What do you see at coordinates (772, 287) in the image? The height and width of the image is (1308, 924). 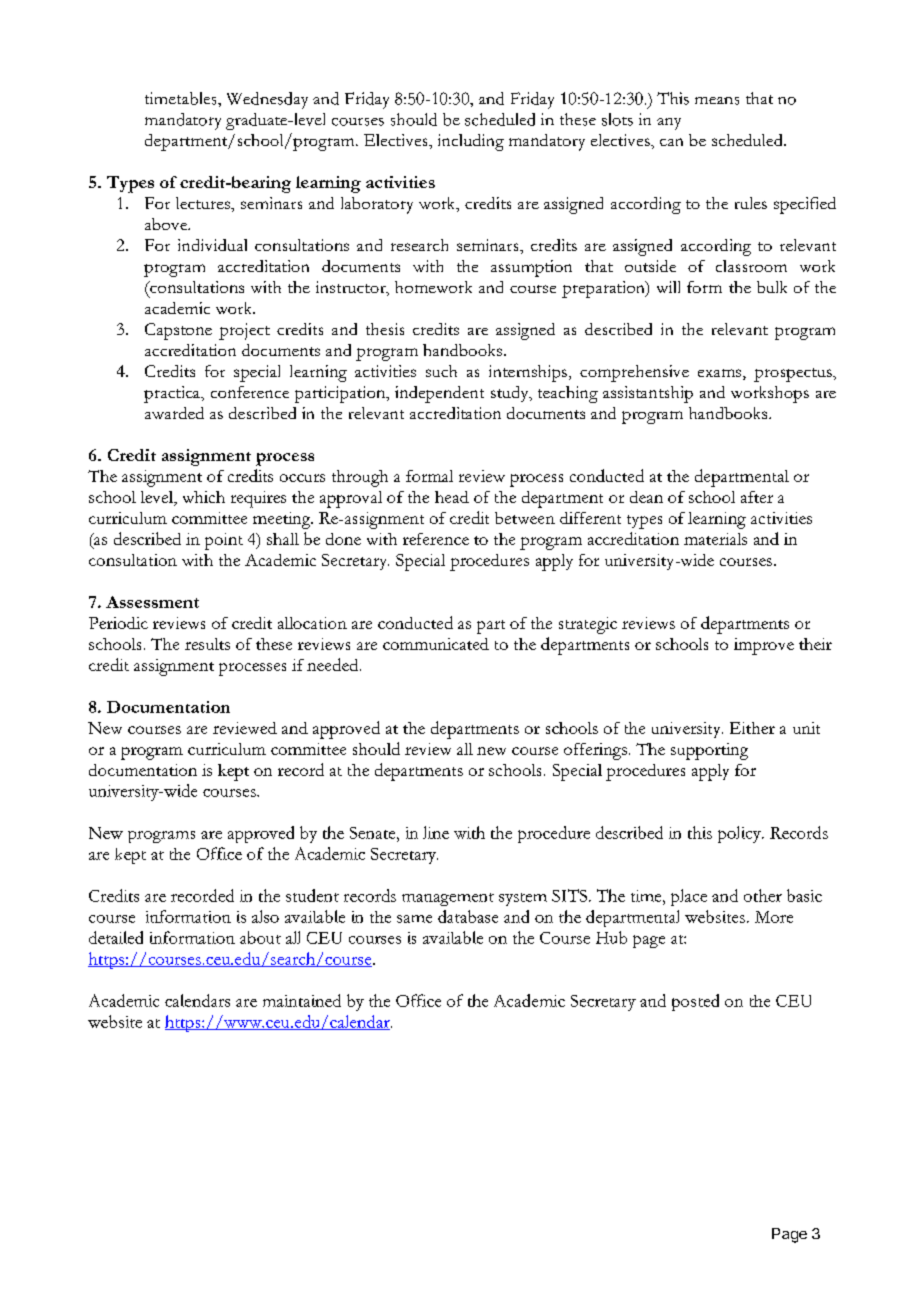 I see `bulk` at bounding box center [772, 287].
